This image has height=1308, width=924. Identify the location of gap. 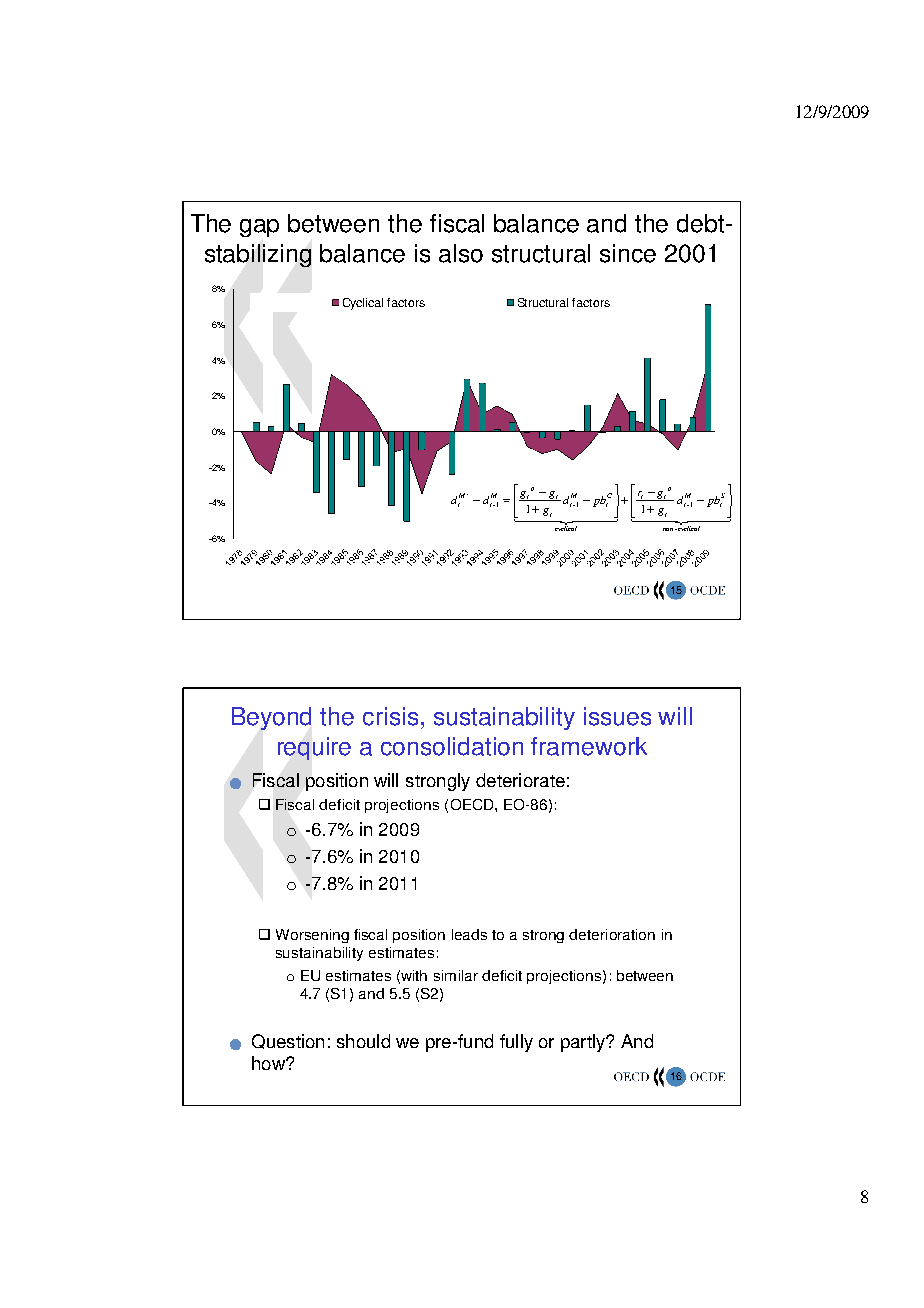
(259, 228).
